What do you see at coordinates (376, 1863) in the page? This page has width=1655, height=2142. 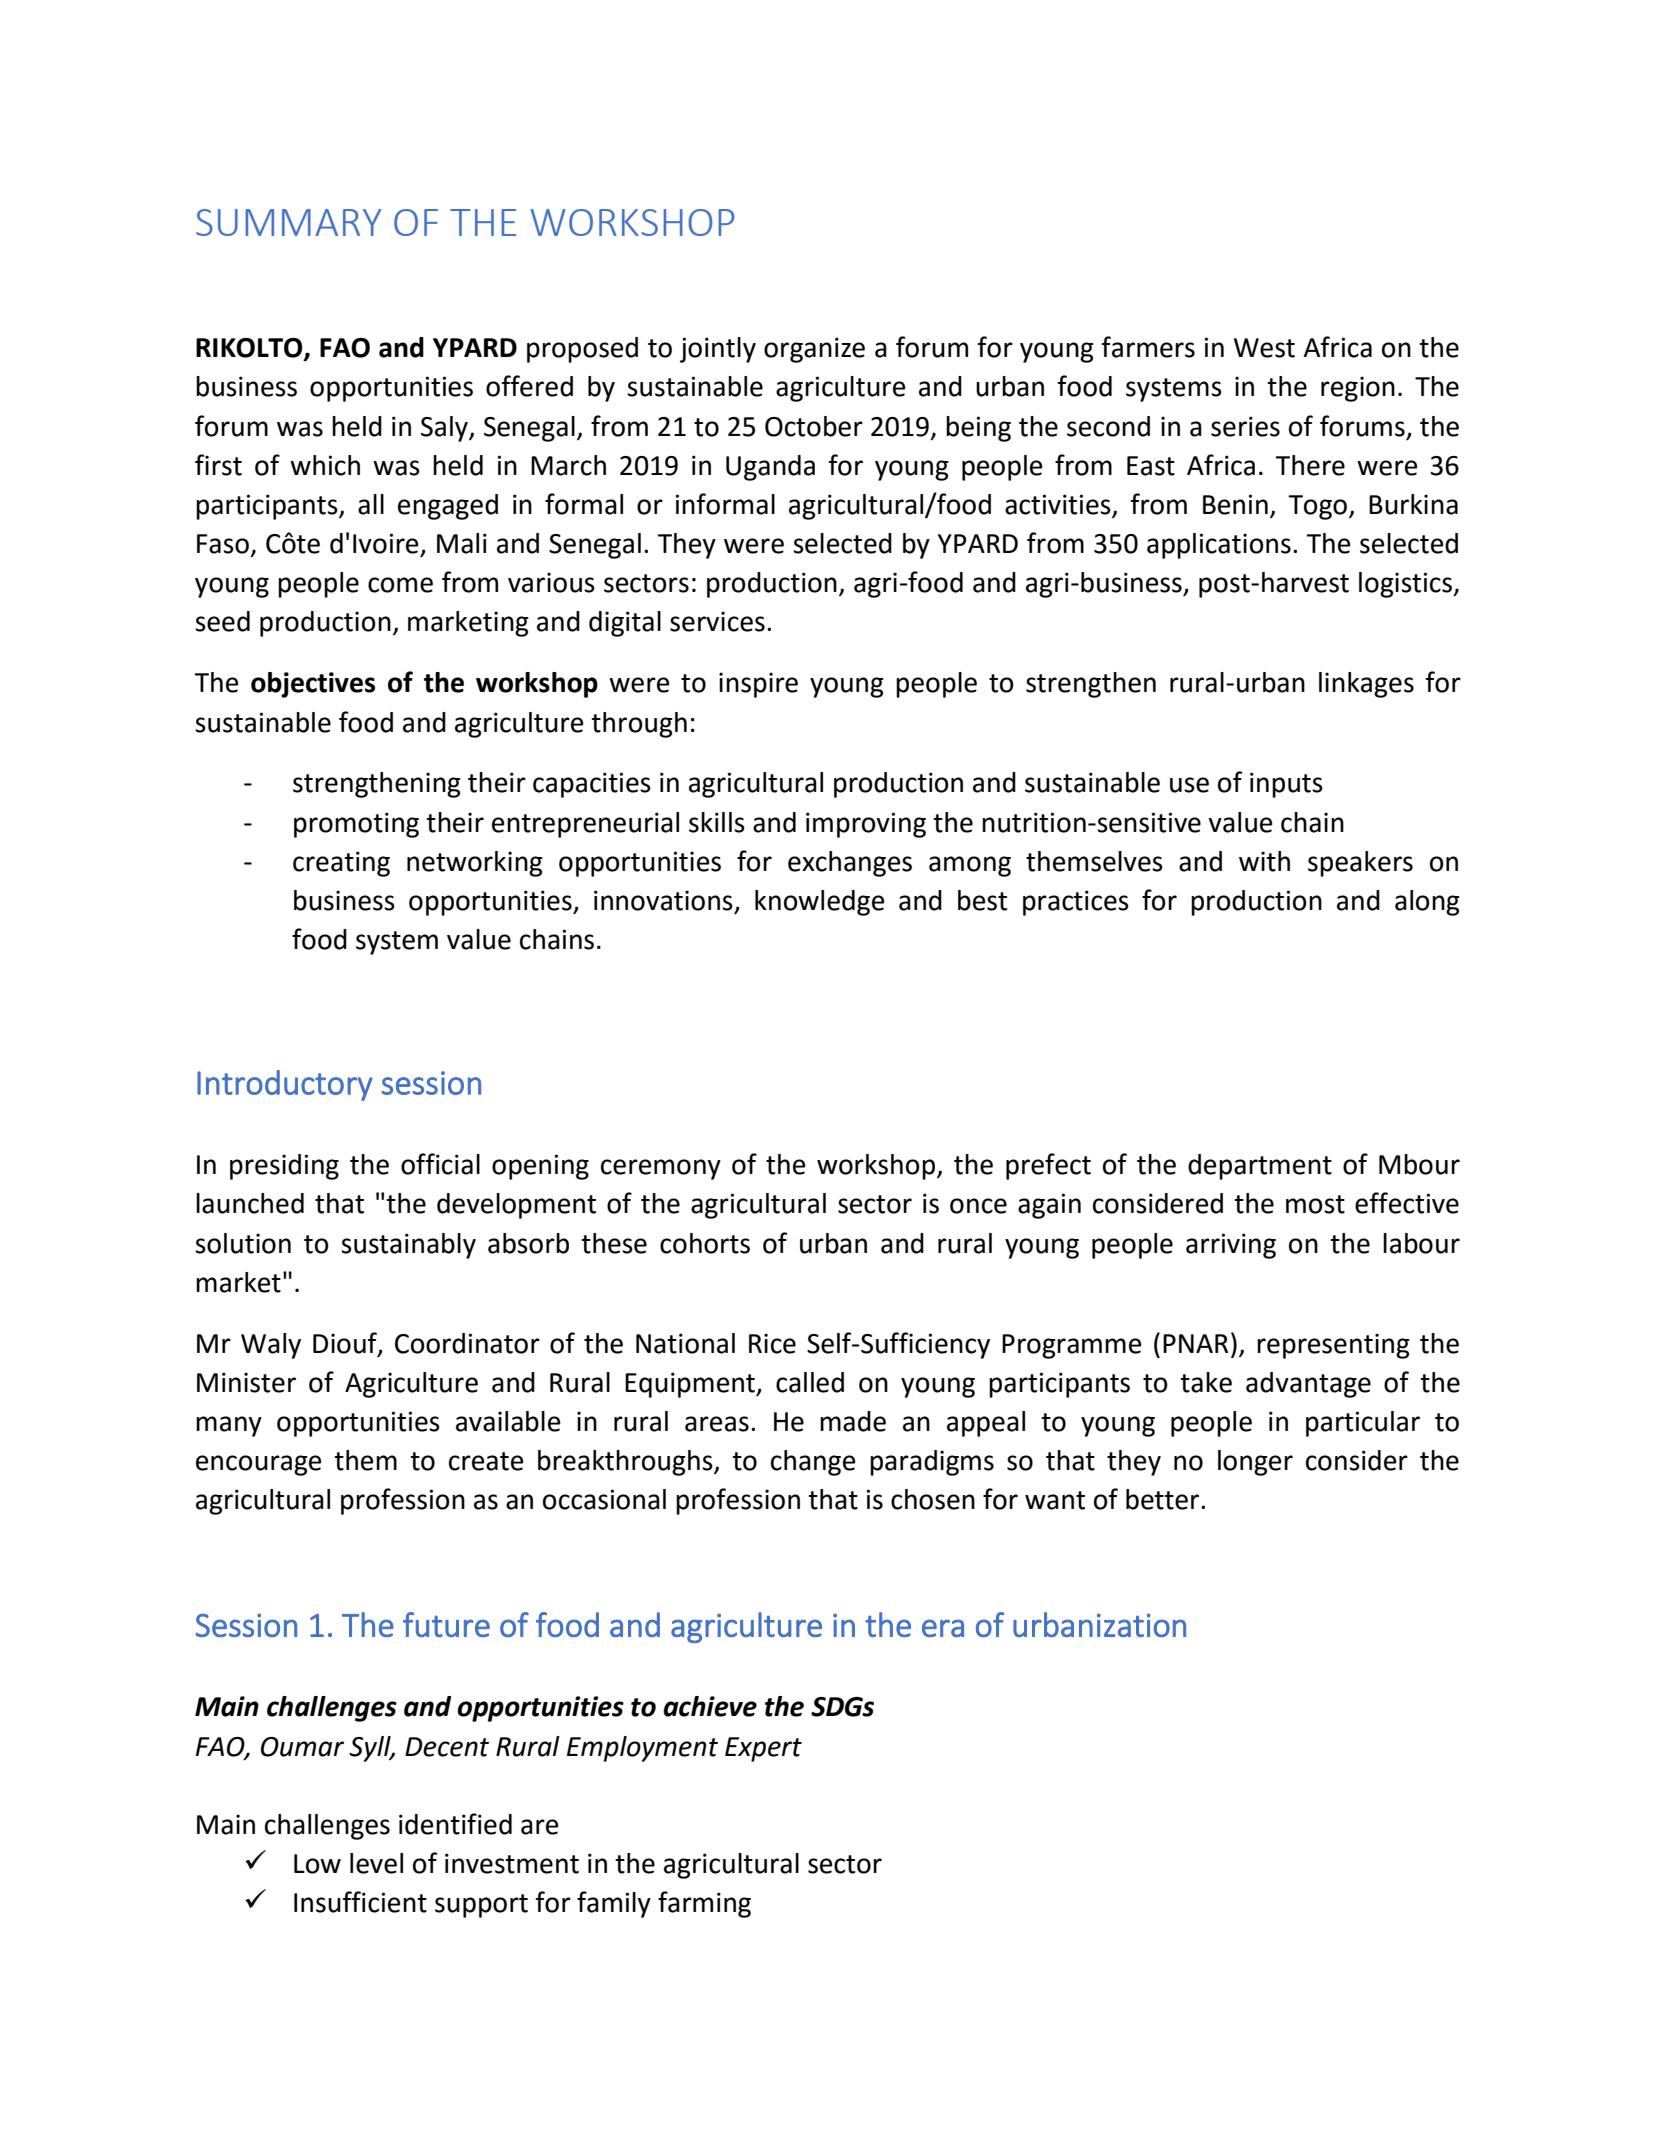 I see `level` at bounding box center [376, 1863].
